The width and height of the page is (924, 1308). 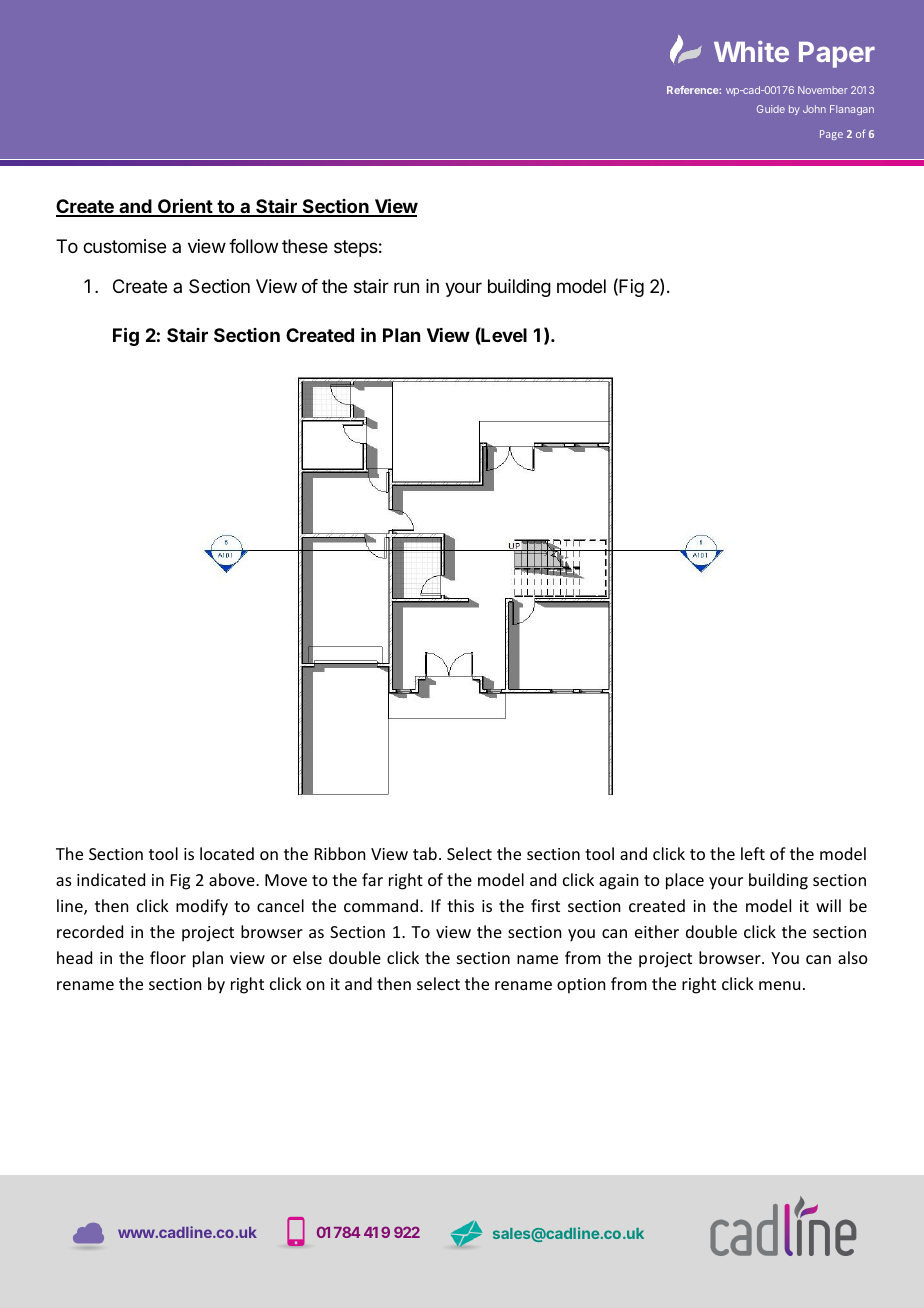 I want to click on Guide, so click(x=771, y=109).
